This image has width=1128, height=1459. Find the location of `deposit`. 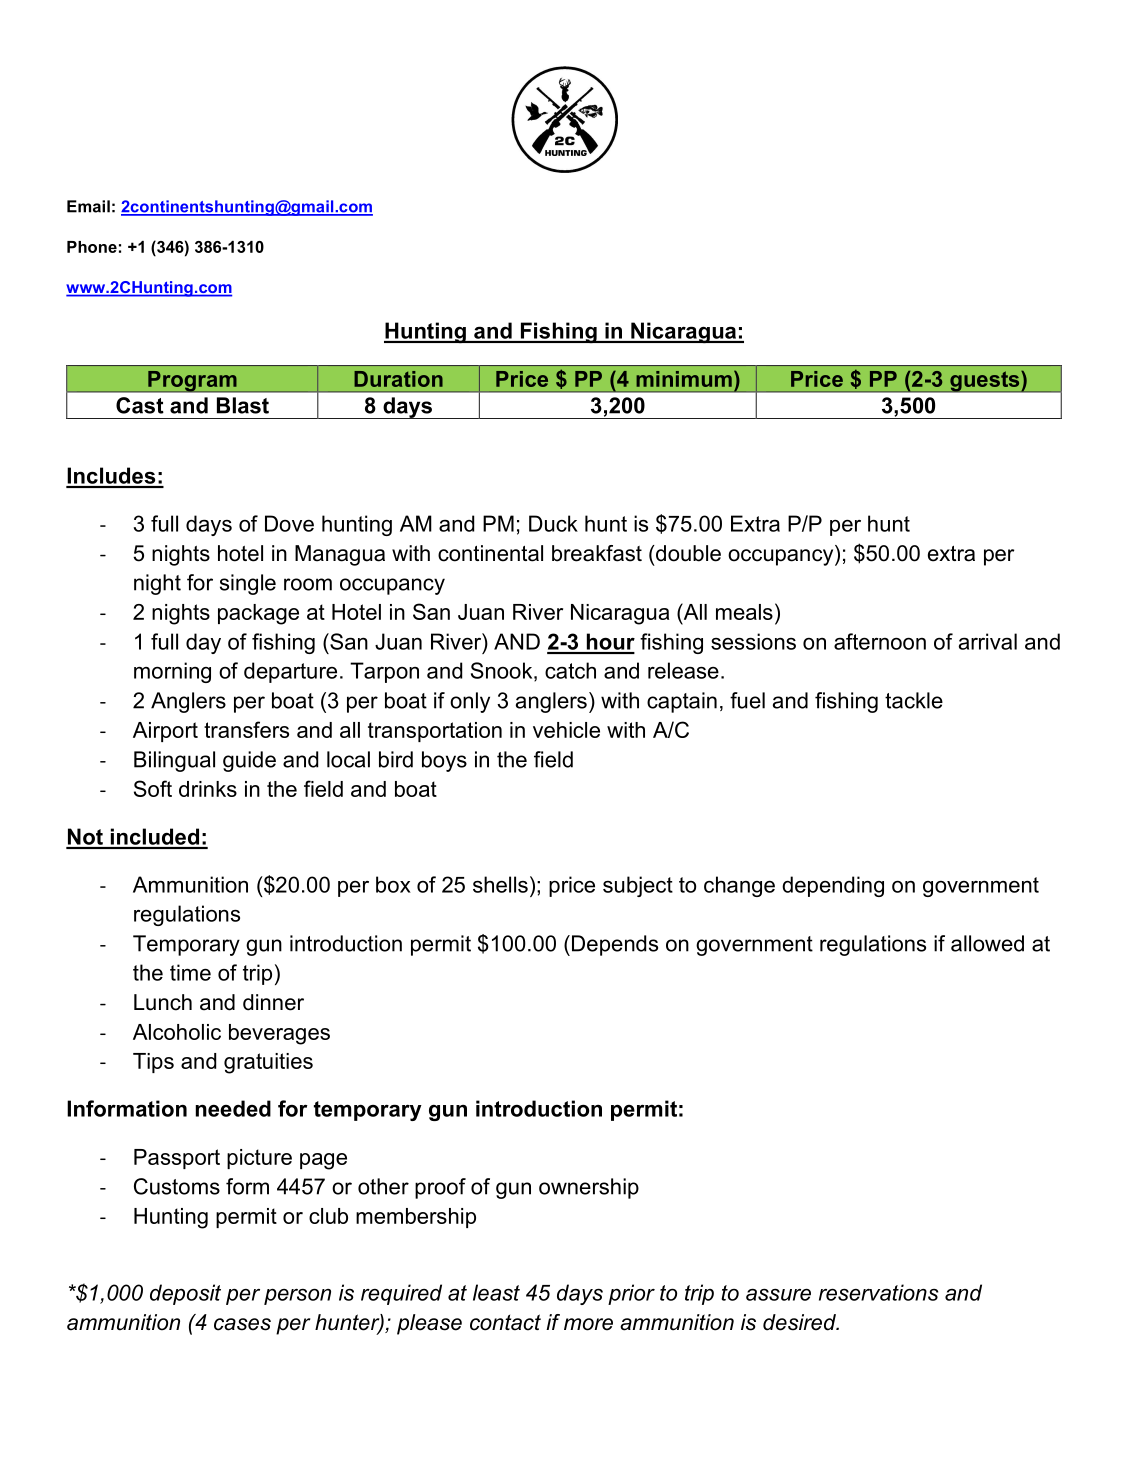

deposit is located at coordinates (185, 1294).
